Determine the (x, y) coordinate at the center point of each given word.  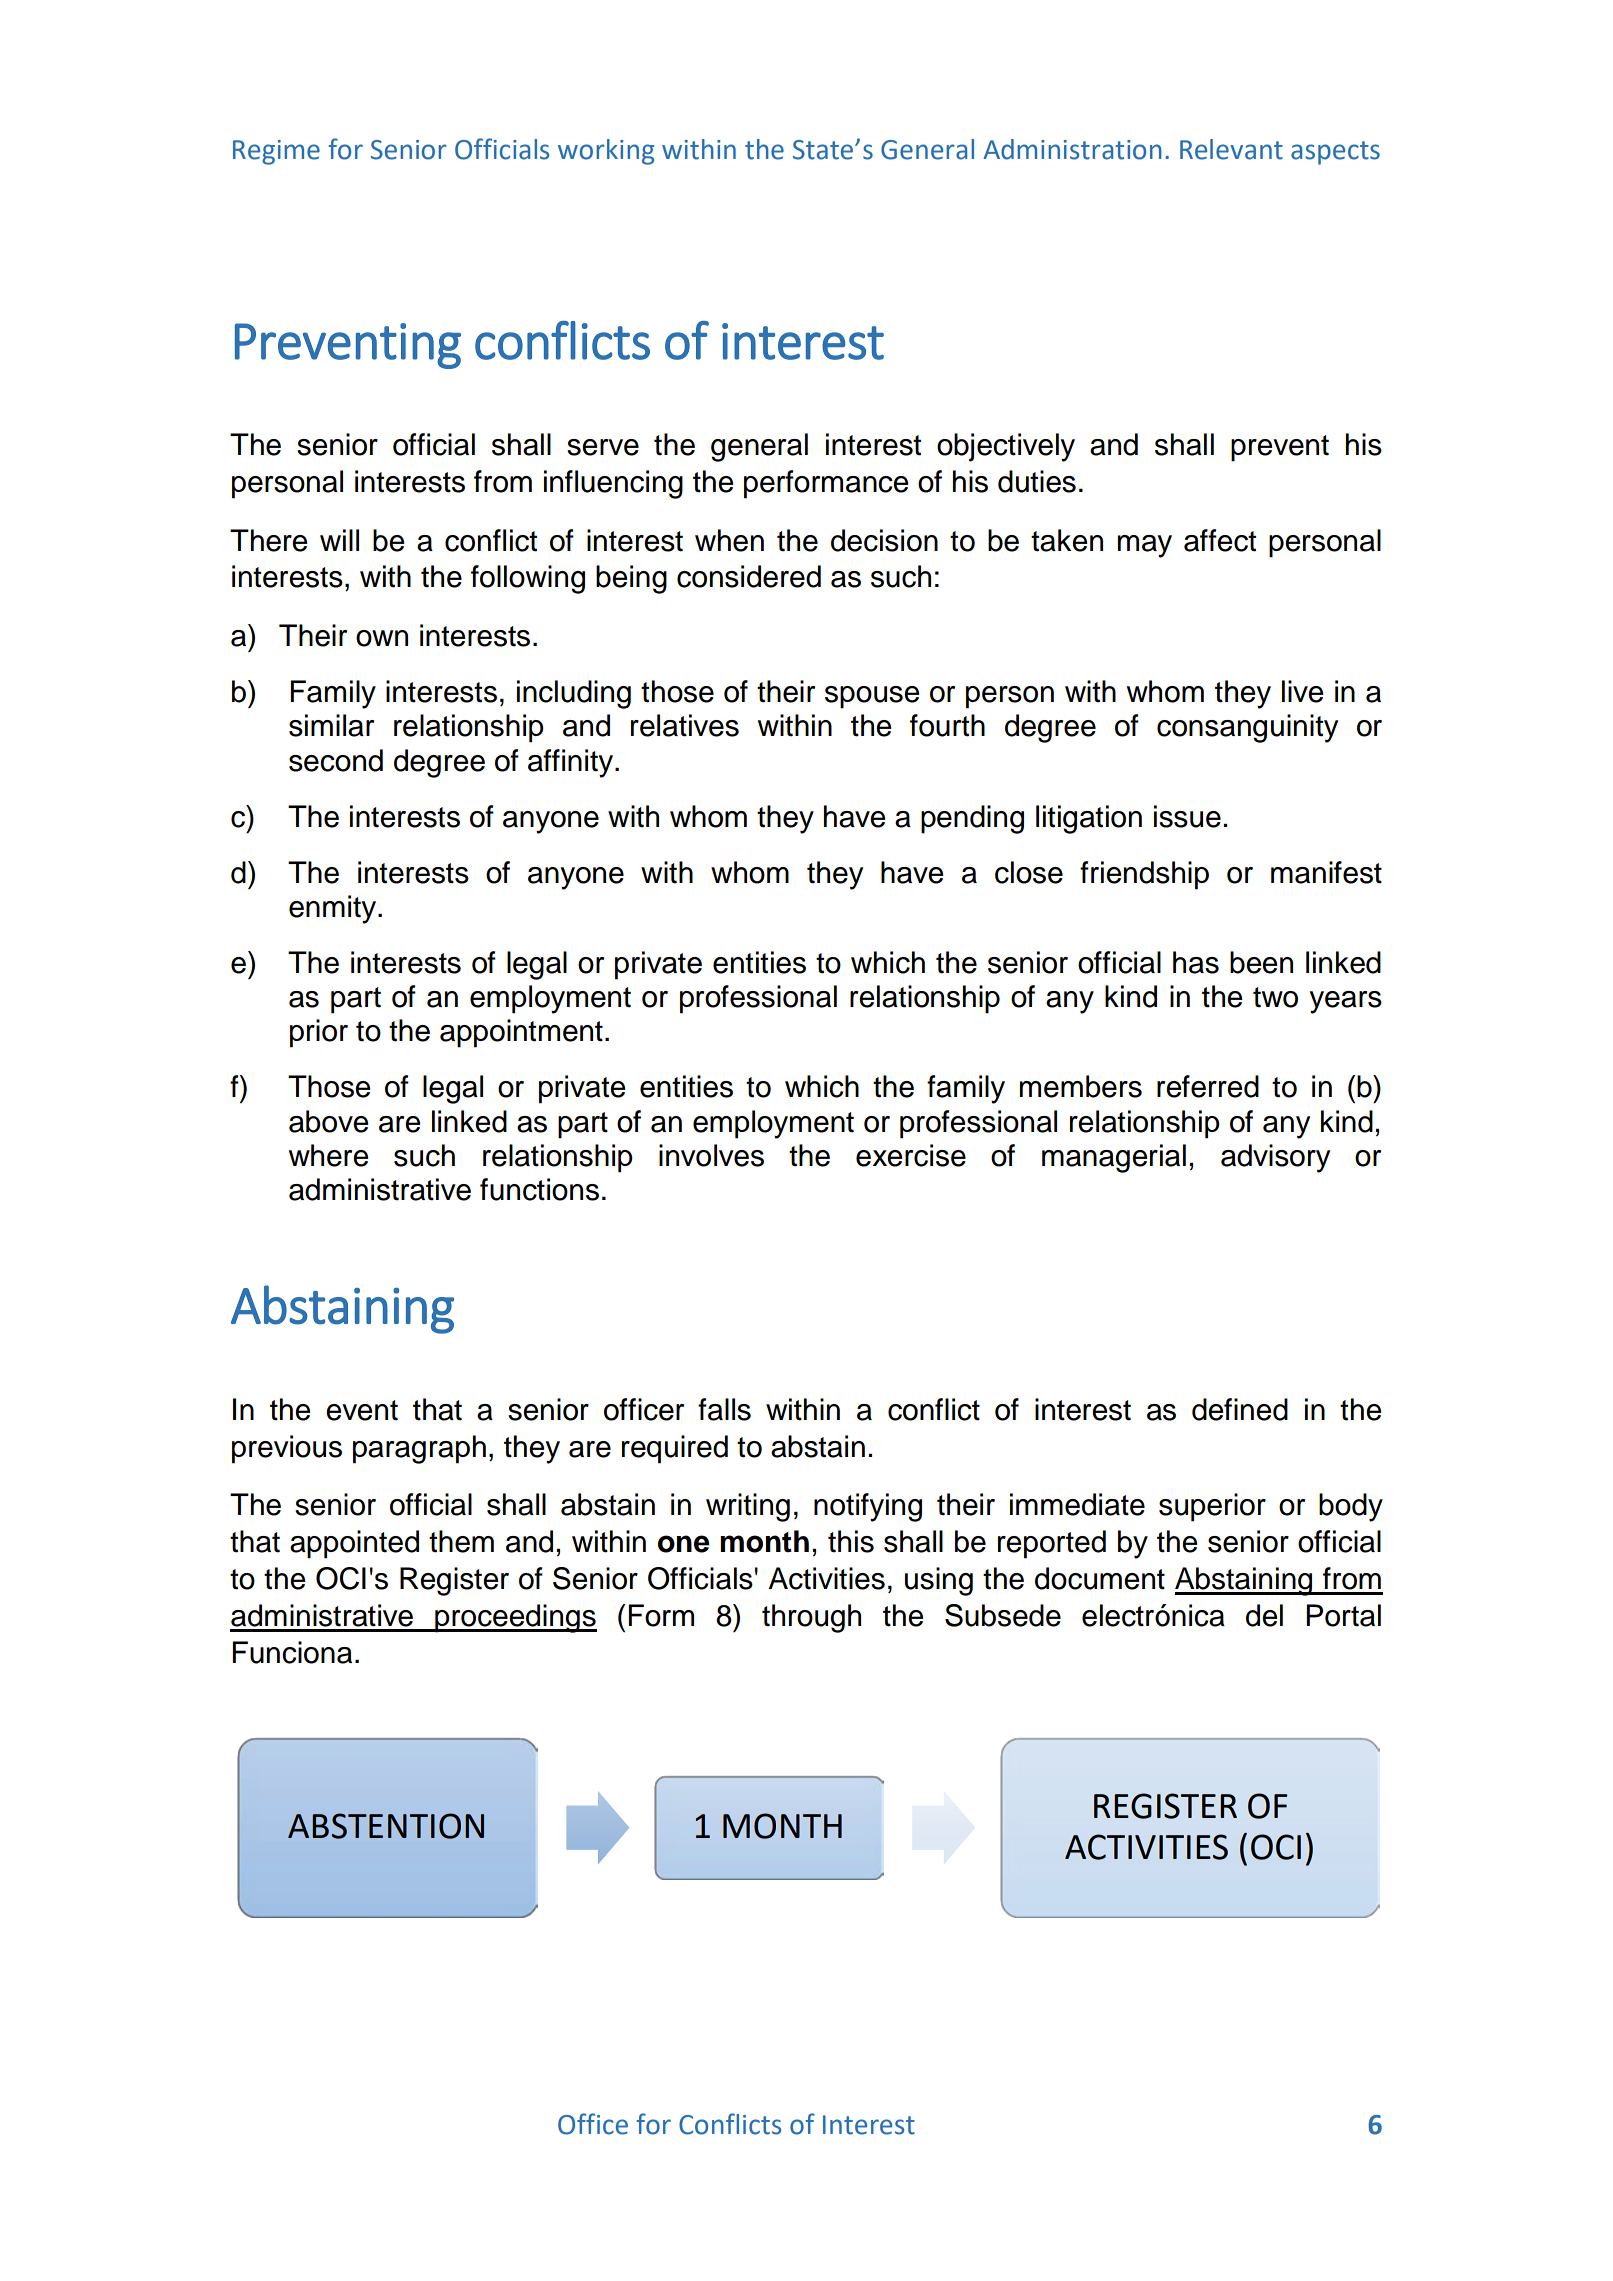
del (1264, 1615)
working (606, 152)
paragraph (419, 1449)
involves (711, 1155)
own (382, 638)
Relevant (1231, 149)
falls (724, 1409)
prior (319, 1033)
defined (1240, 1409)
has (1196, 962)
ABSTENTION (386, 1826)
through (811, 1618)
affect (1220, 540)
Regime (276, 152)
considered (749, 576)
